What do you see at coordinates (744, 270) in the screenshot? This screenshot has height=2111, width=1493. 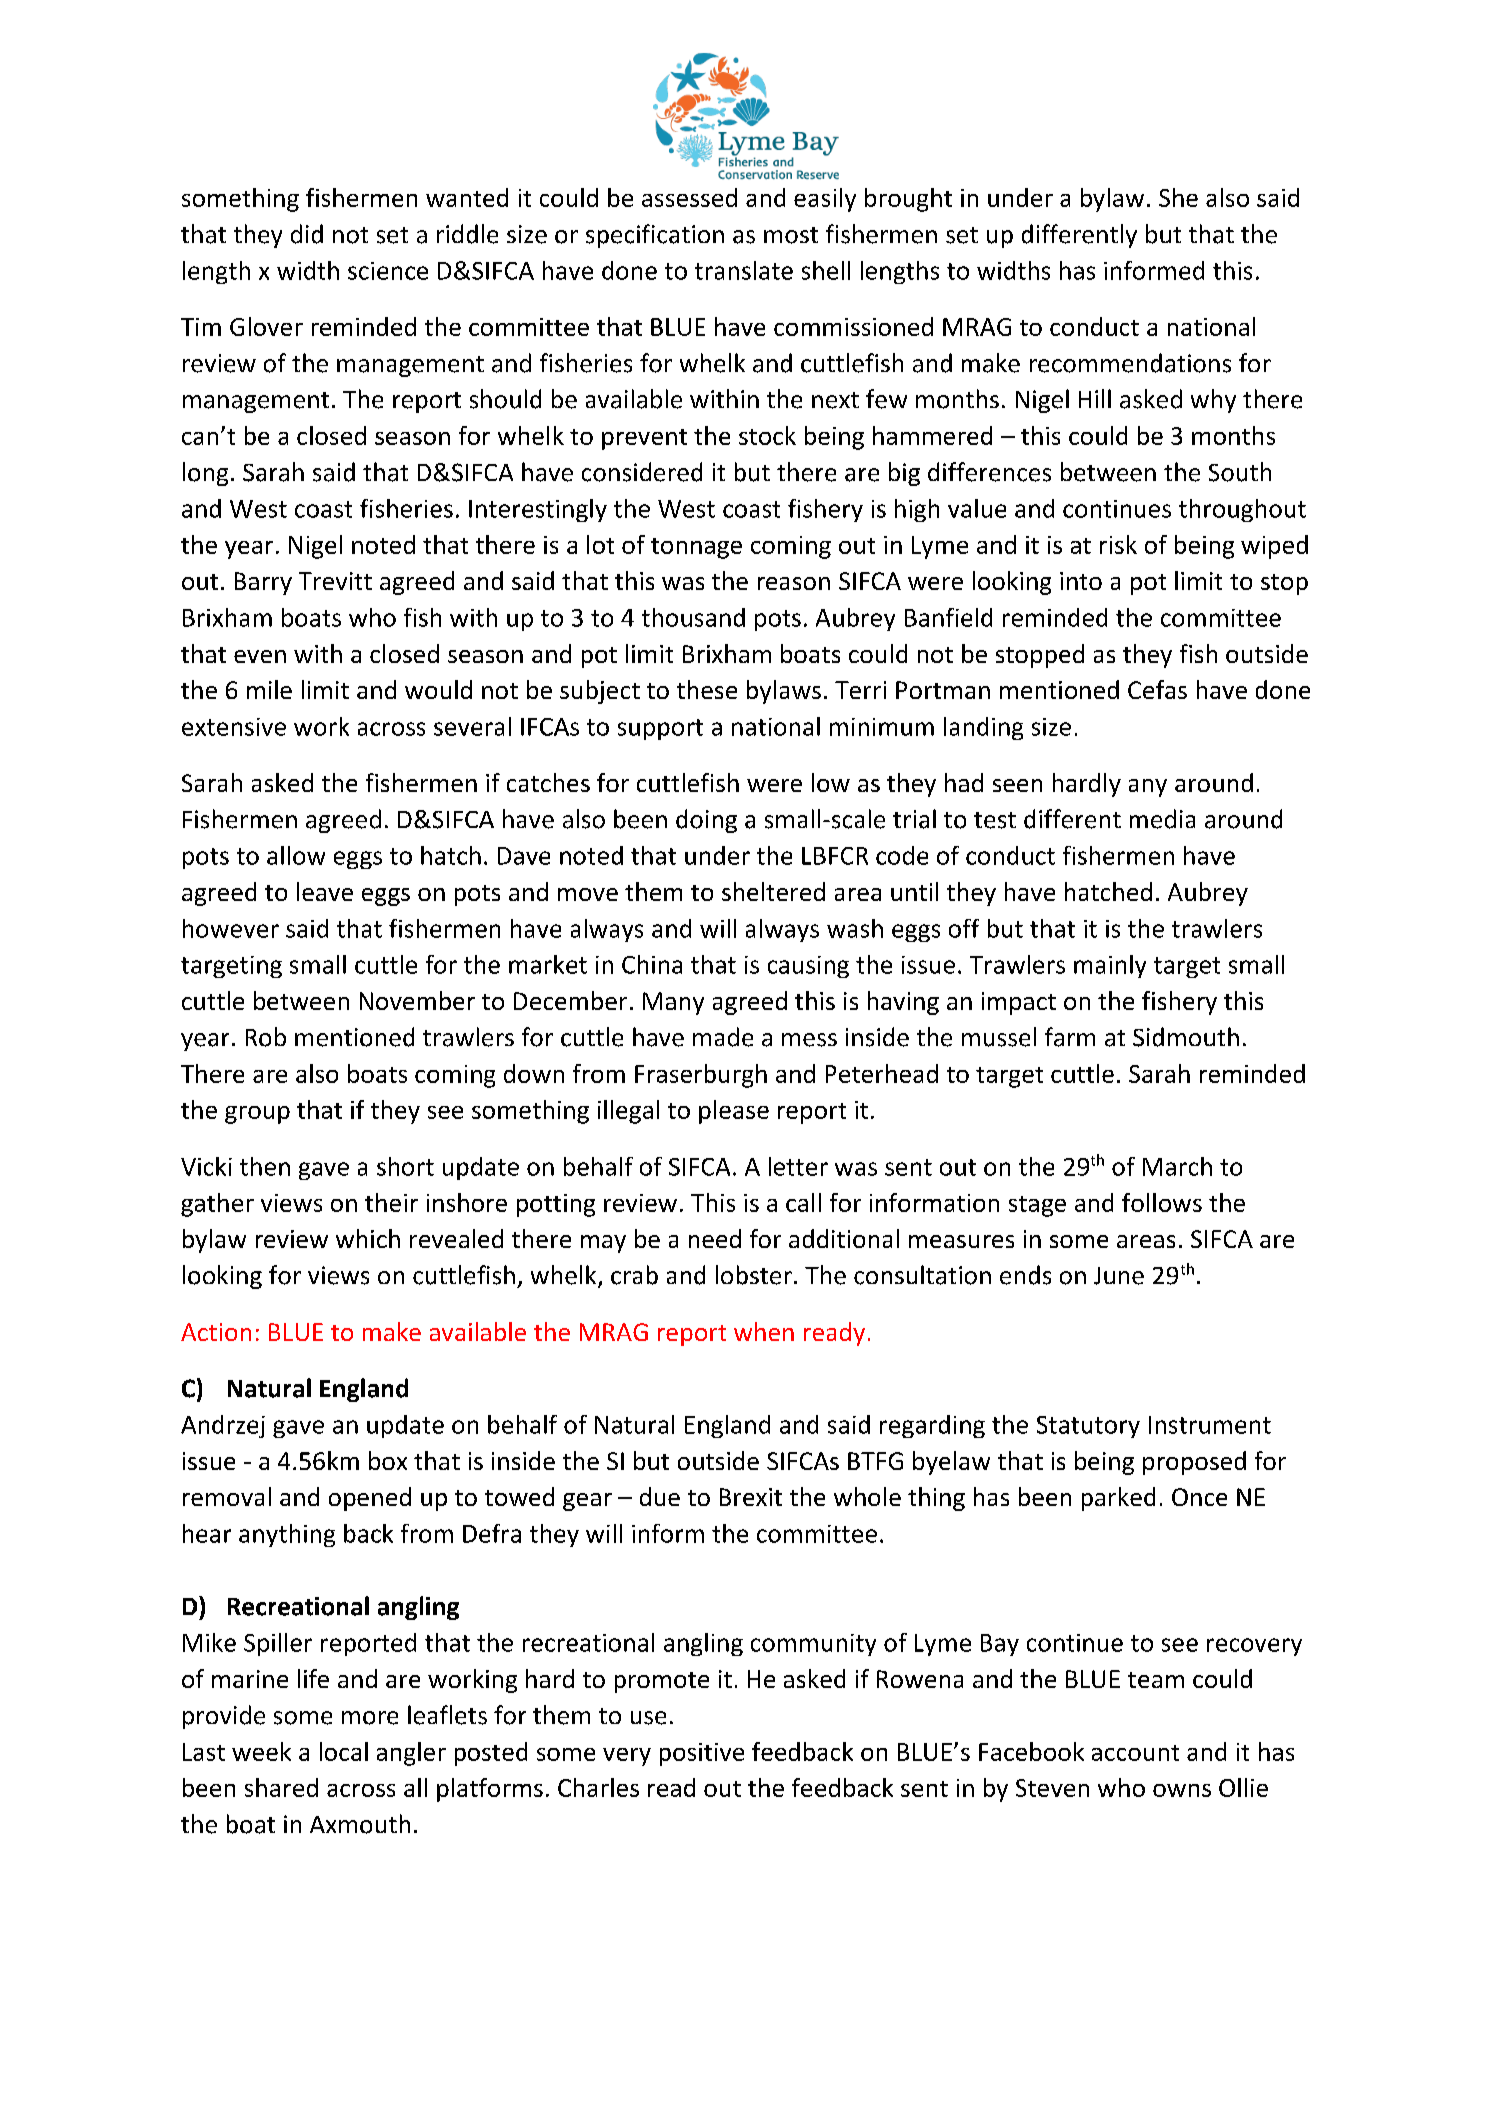 I see `translate` at bounding box center [744, 270].
